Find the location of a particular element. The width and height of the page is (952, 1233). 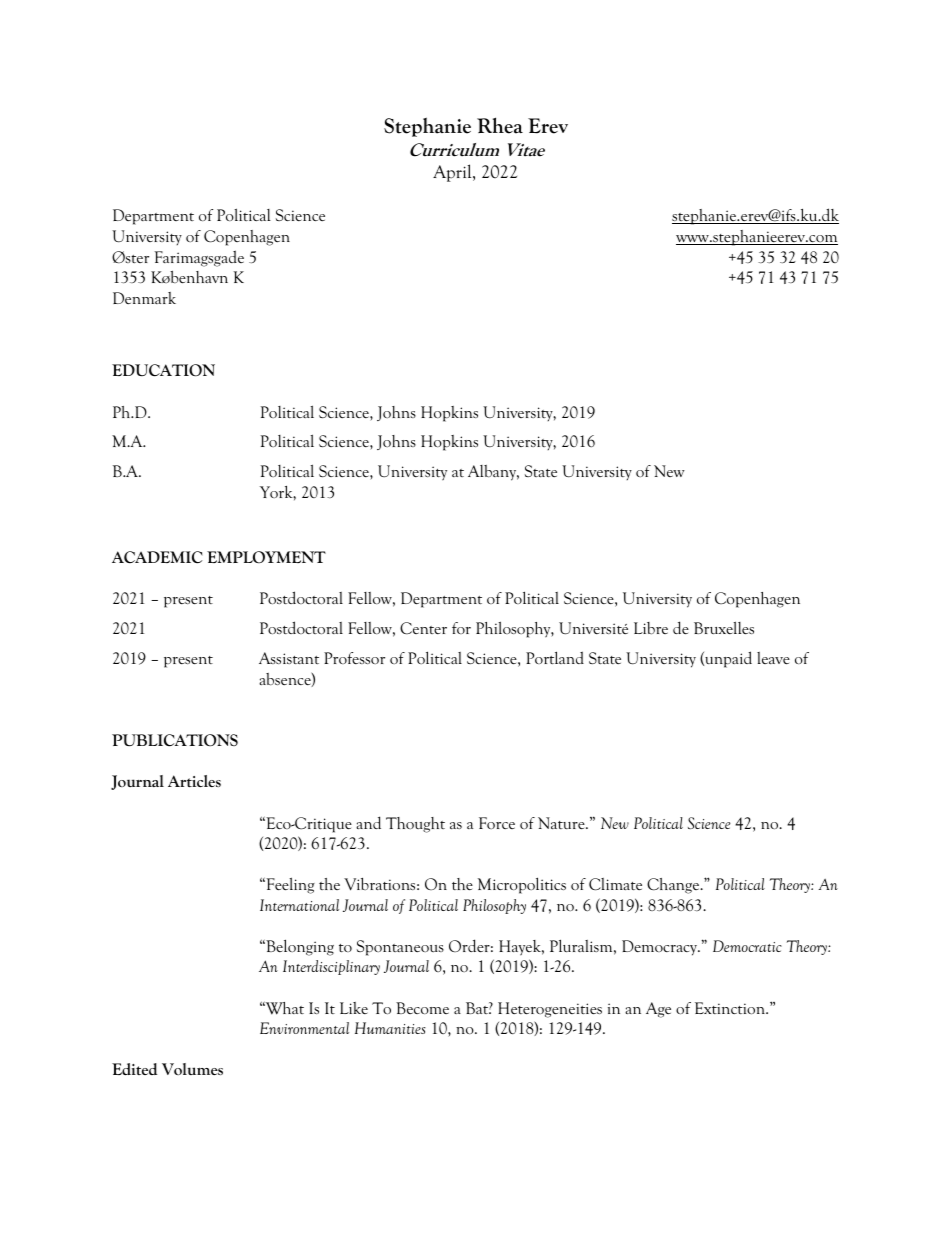

Center is located at coordinates (423, 628).
